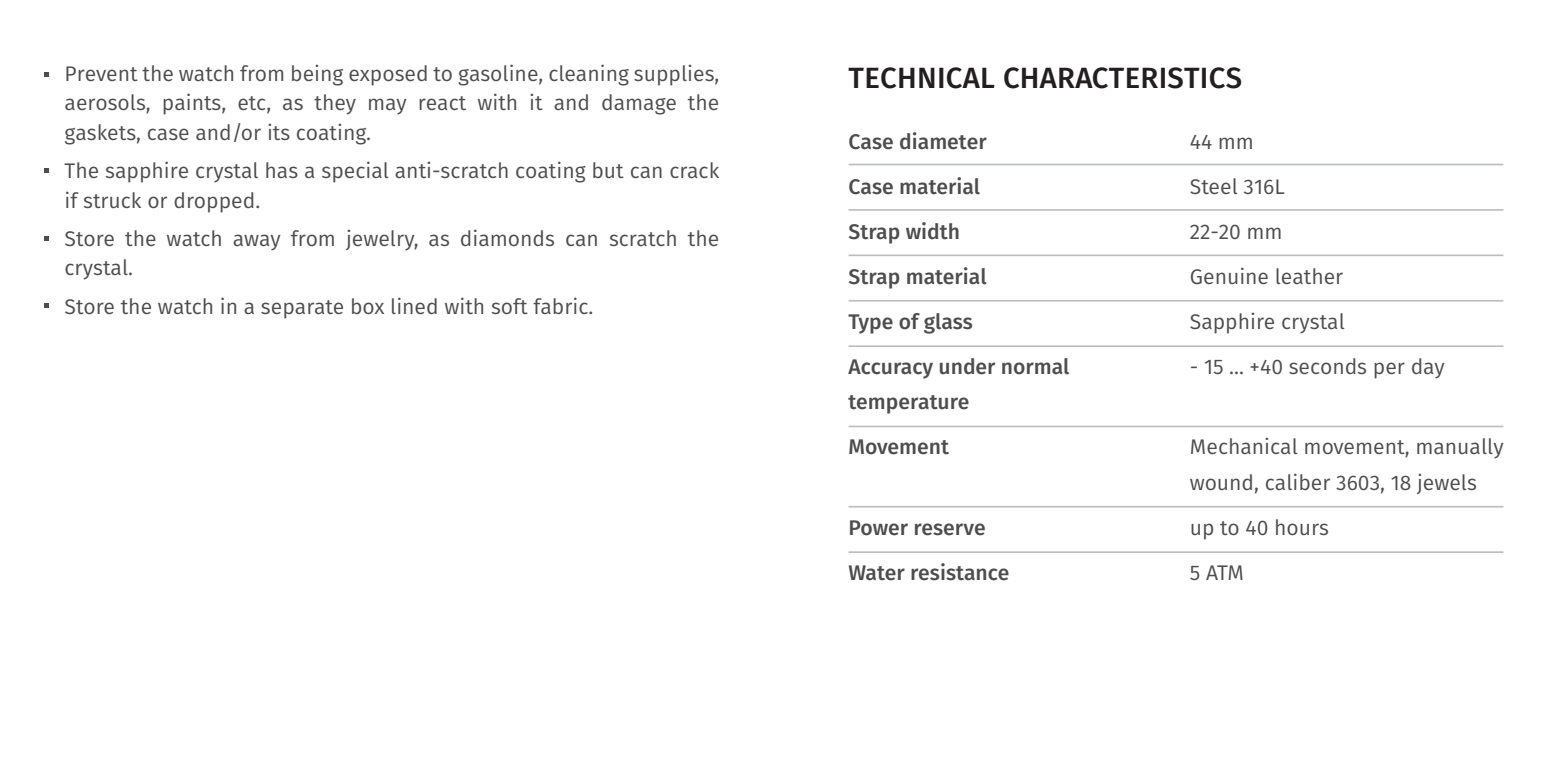  I want to click on separate, so click(302, 309).
